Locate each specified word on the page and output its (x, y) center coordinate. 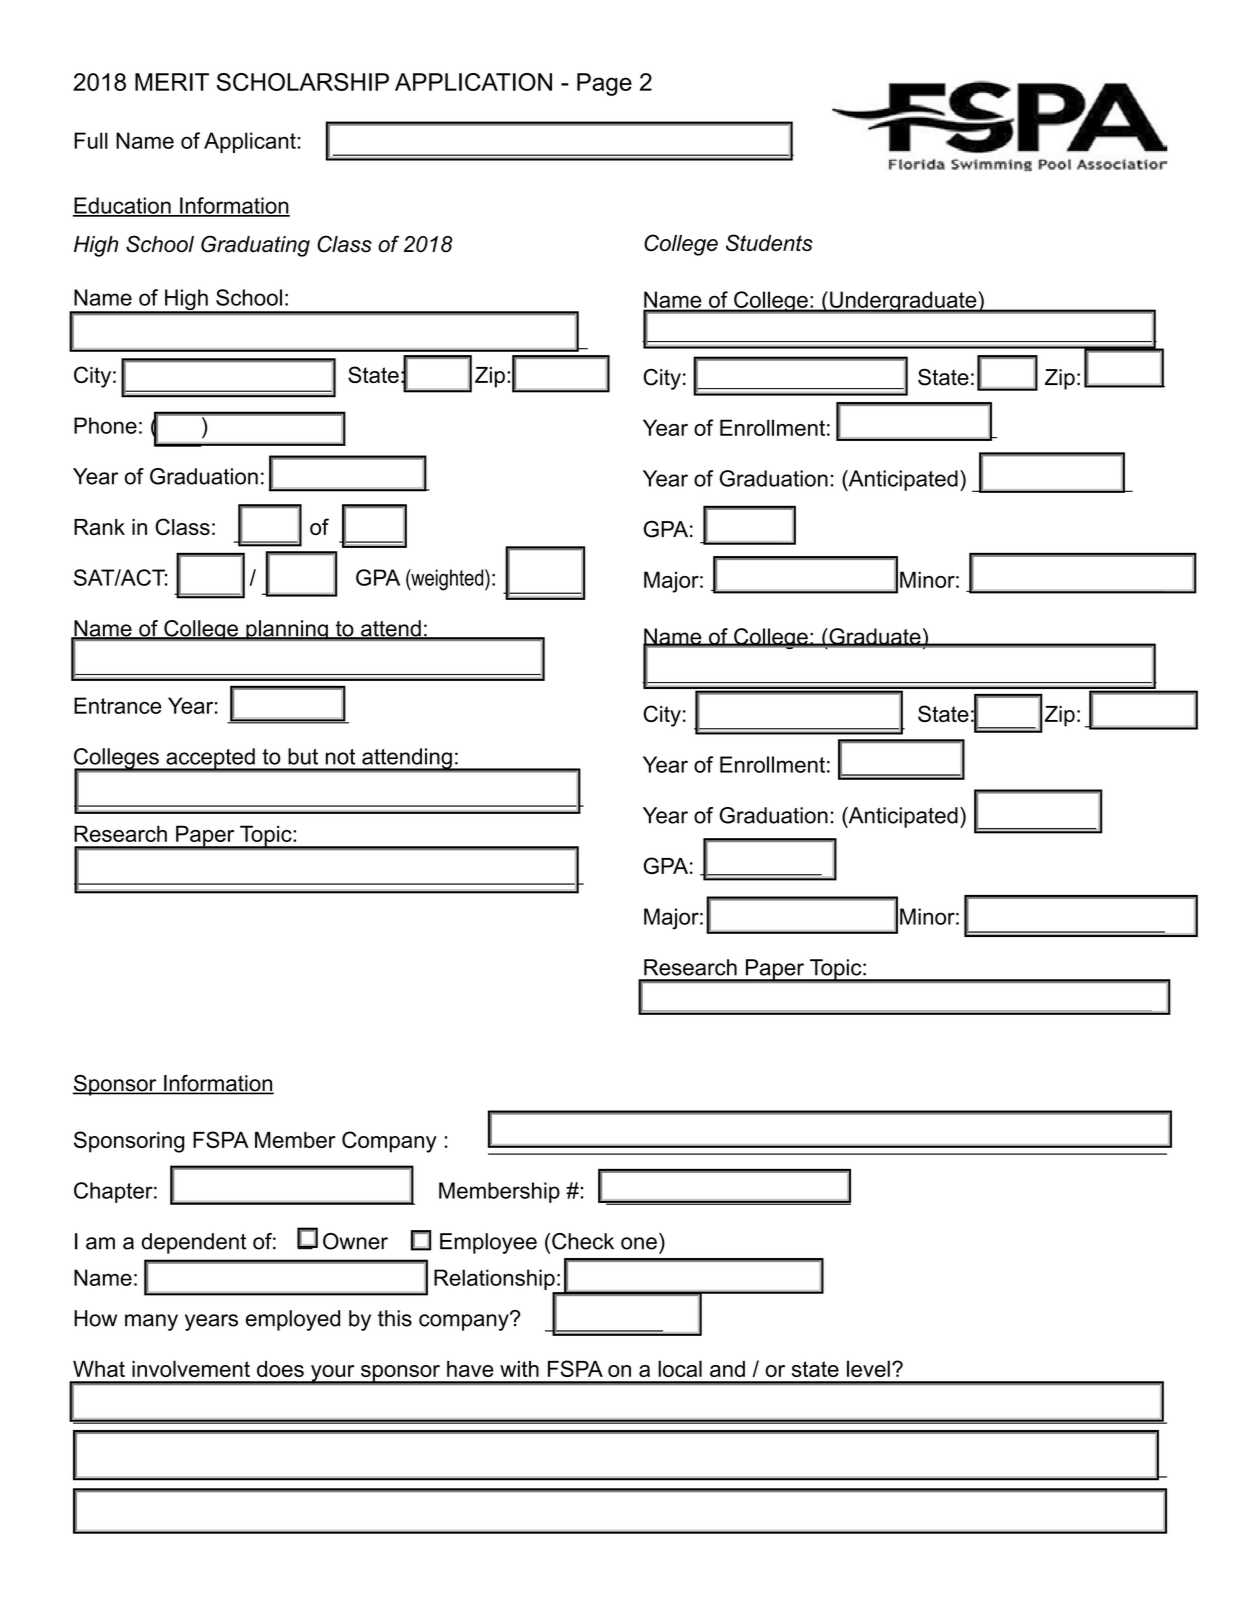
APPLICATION (473, 82)
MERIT (172, 82)
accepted (210, 759)
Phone (105, 425)
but (303, 756)
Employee (488, 1243)
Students (769, 242)
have (470, 1369)
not (340, 757)
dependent (194, 1243)
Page (604, 84)
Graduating (255, 246)
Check (583, 1241)
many (151, 1322)
